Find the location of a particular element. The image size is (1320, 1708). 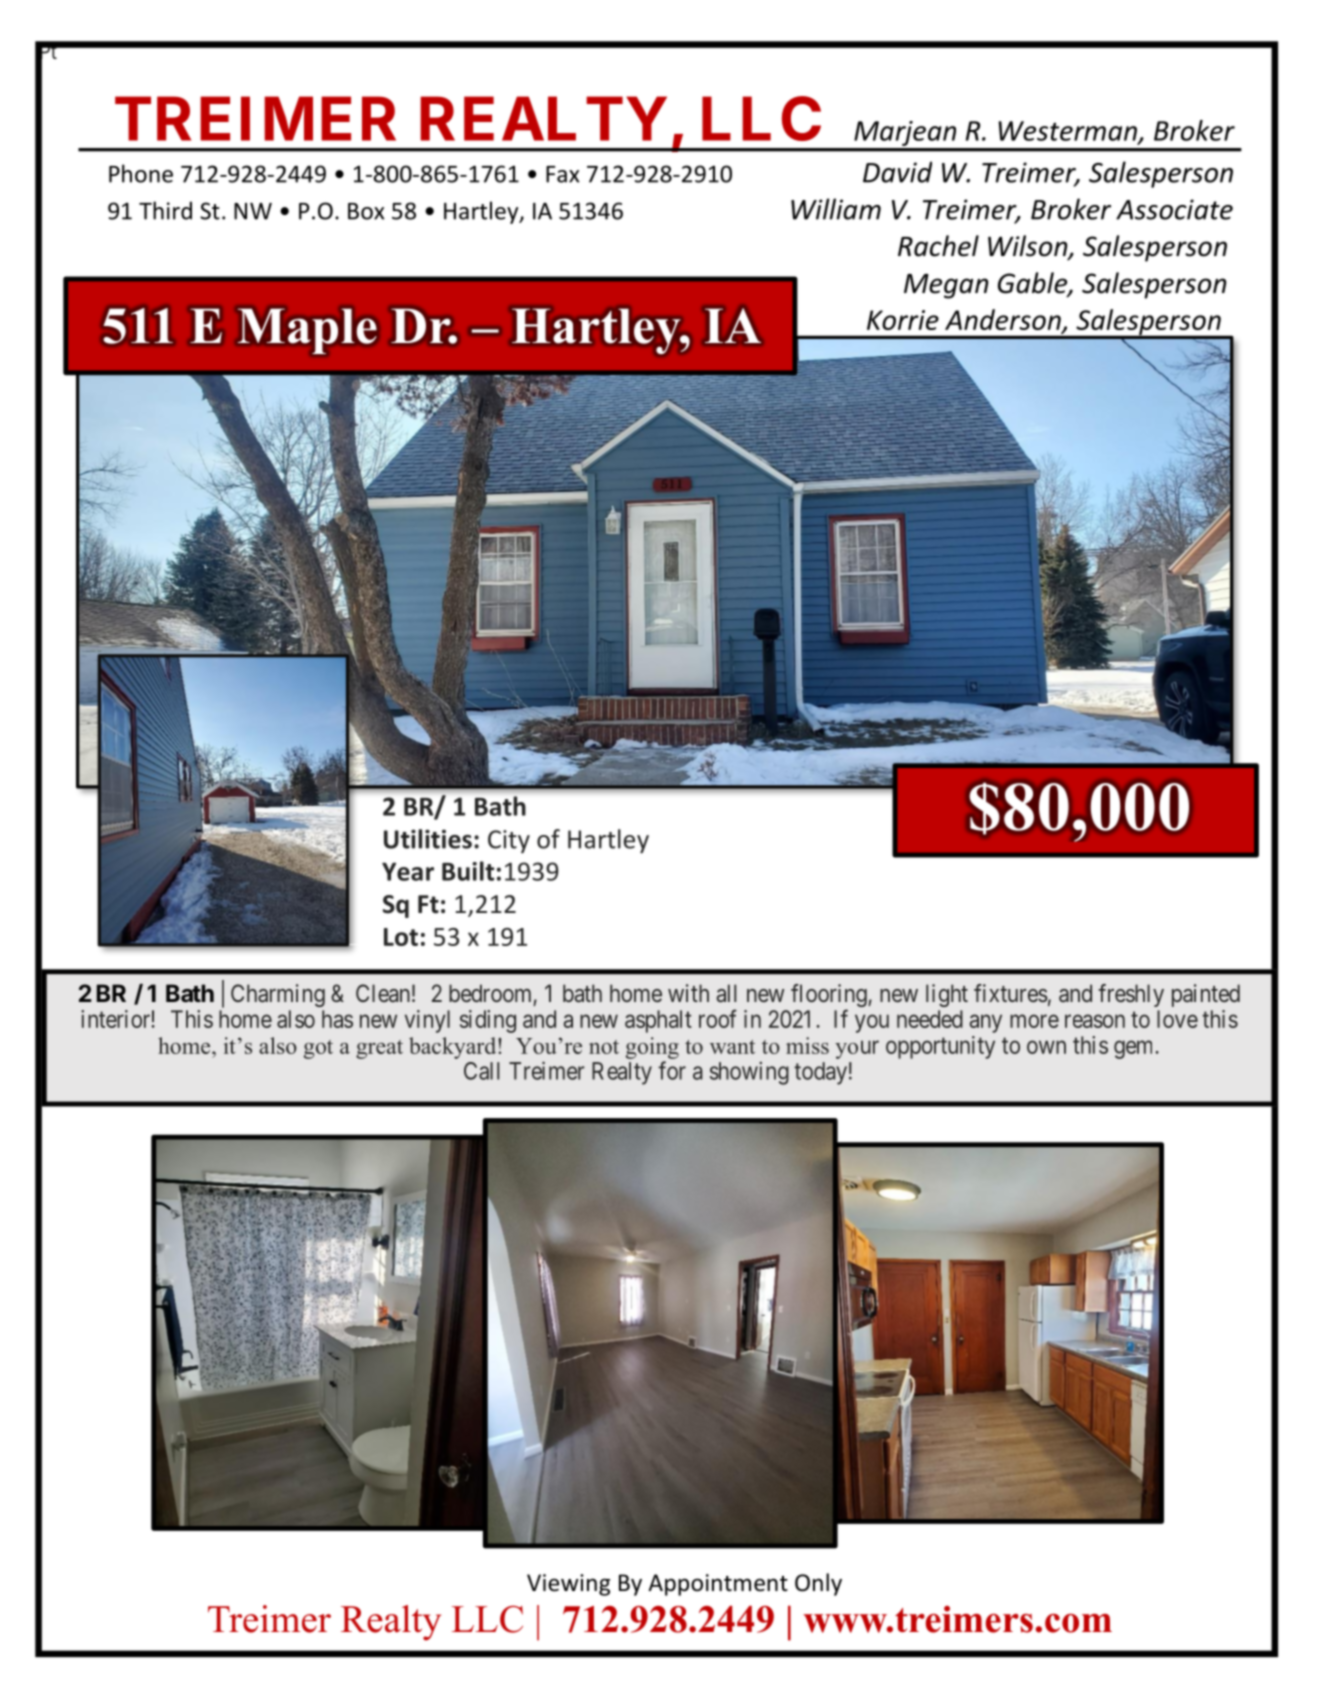

for is located at coordinates (672, 1070).
